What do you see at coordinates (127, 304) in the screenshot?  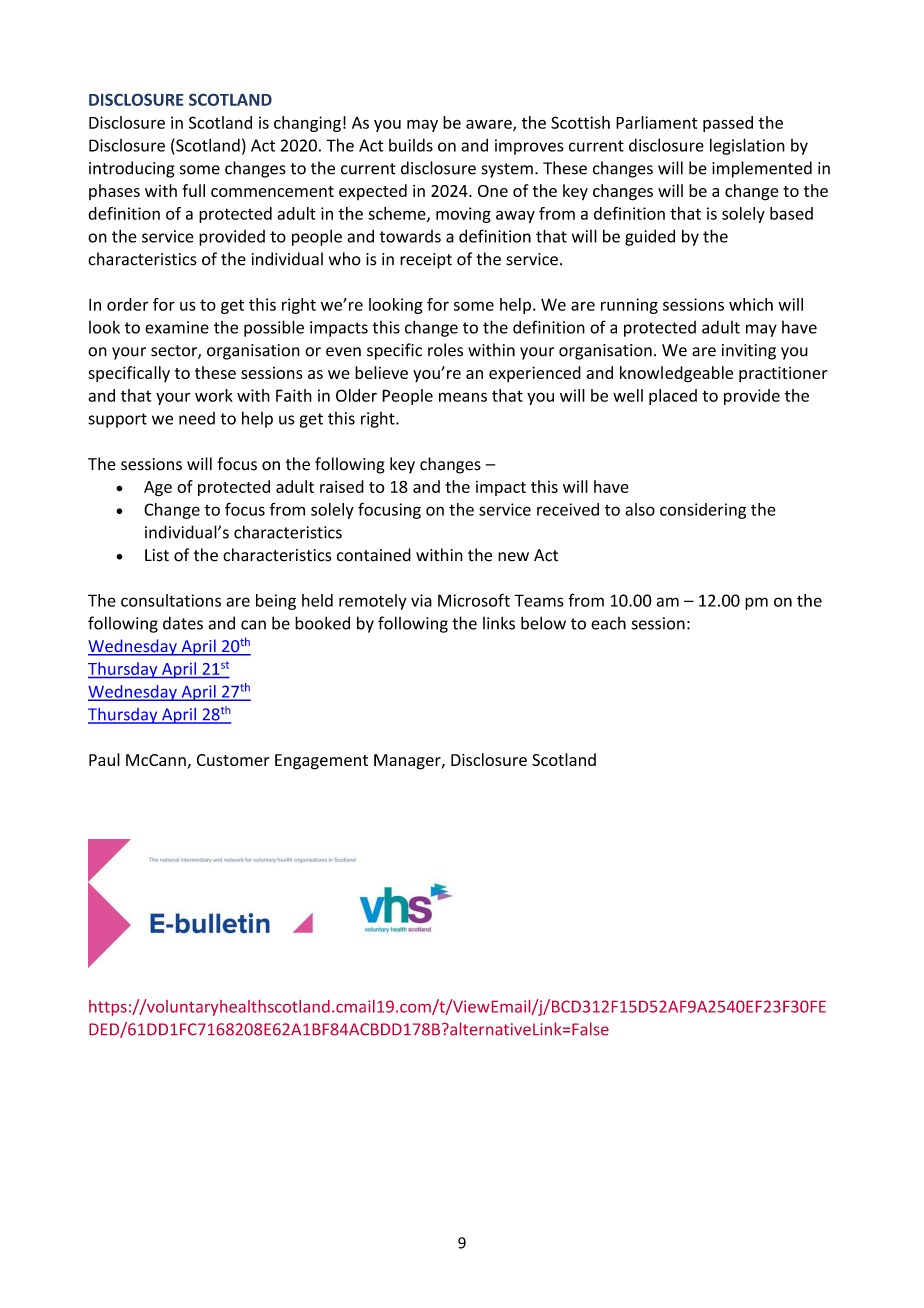 I see `order` at bounding box center [127, 304].
